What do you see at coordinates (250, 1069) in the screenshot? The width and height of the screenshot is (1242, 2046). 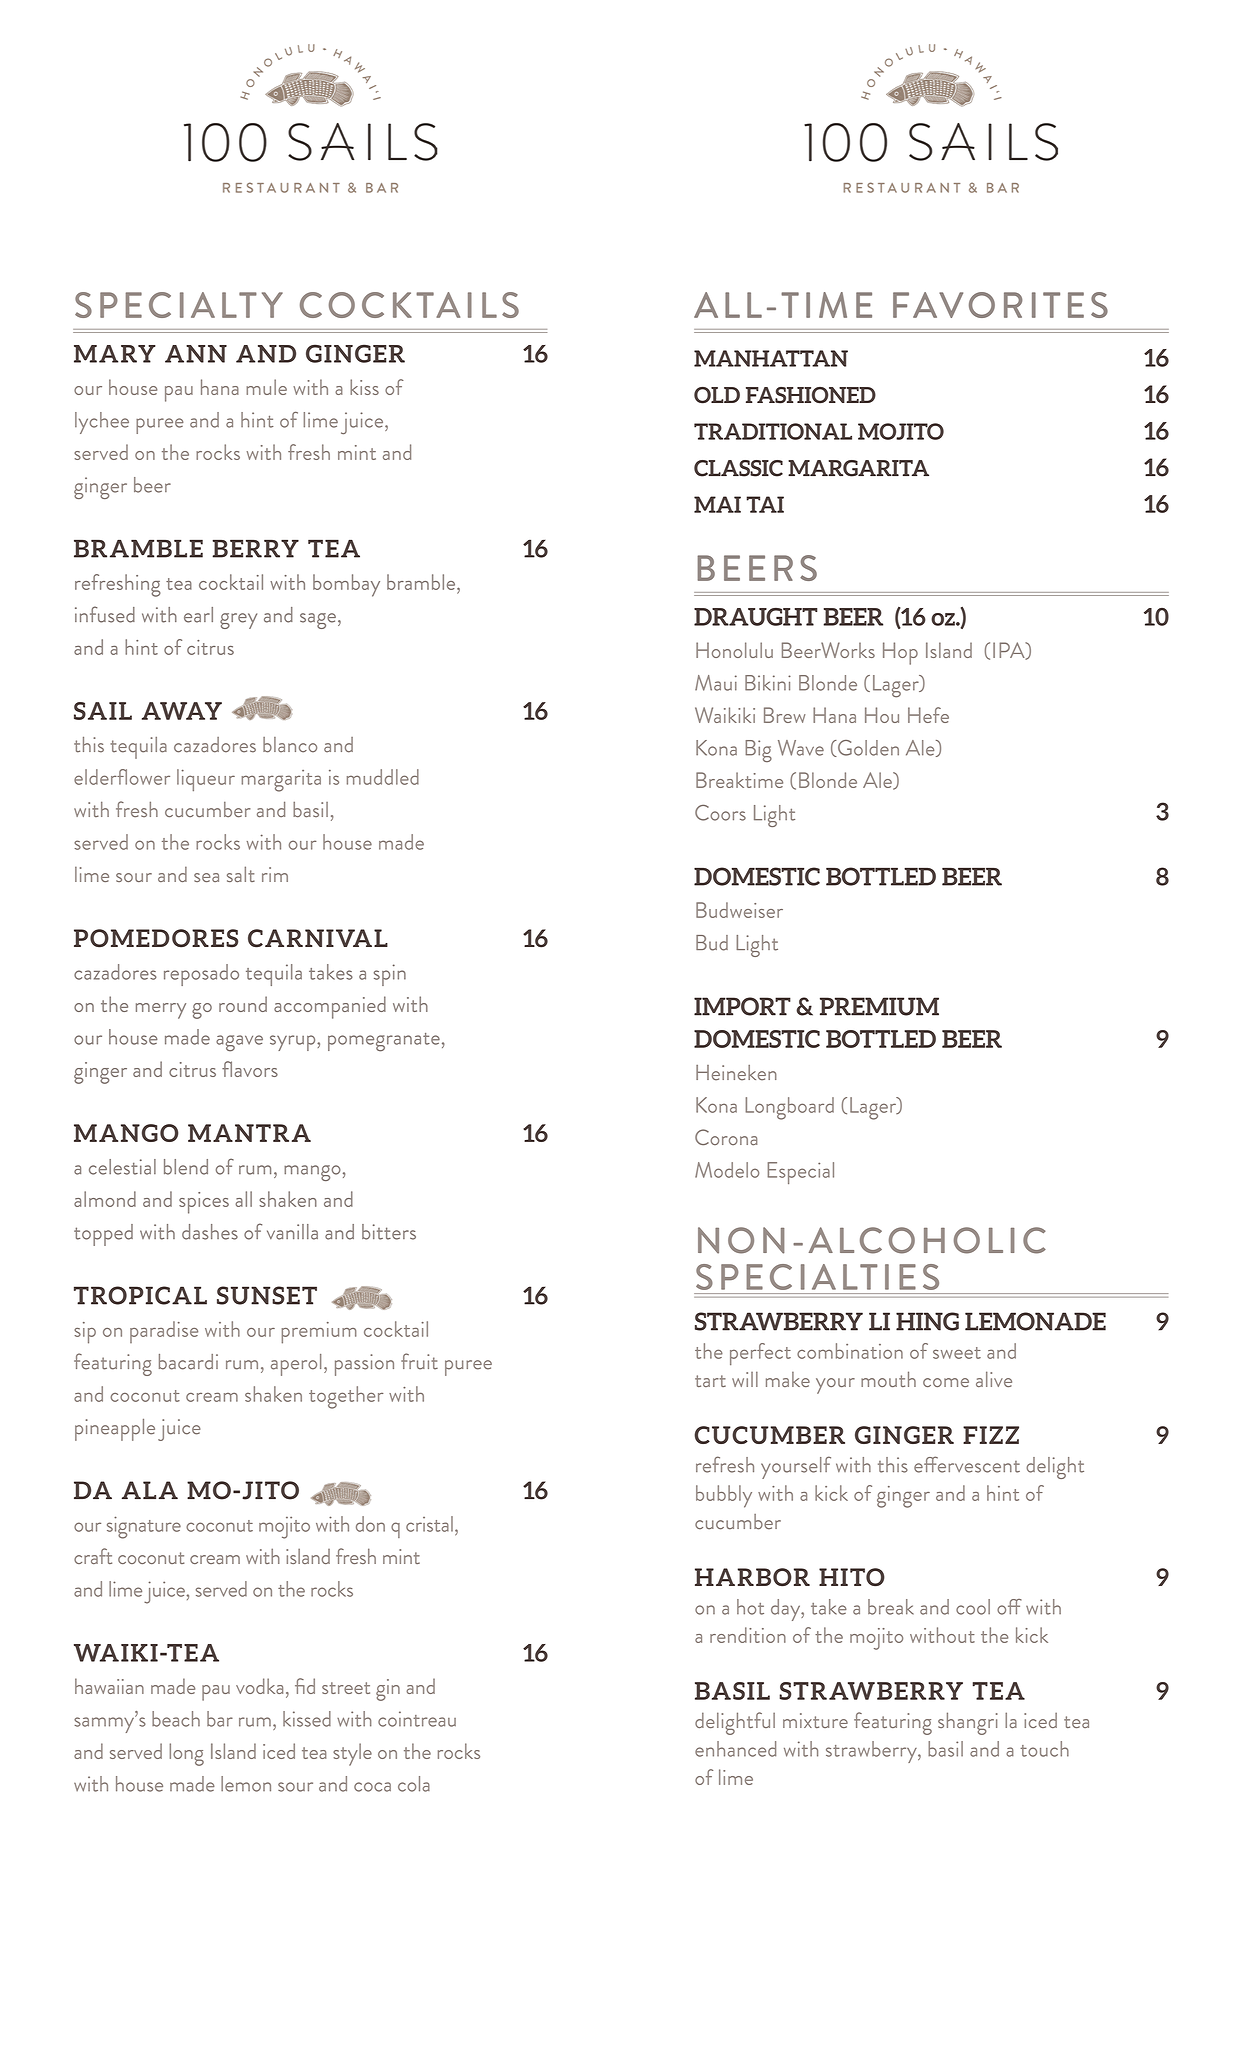 I see `flavors` at bounding box center [250, 1069].
